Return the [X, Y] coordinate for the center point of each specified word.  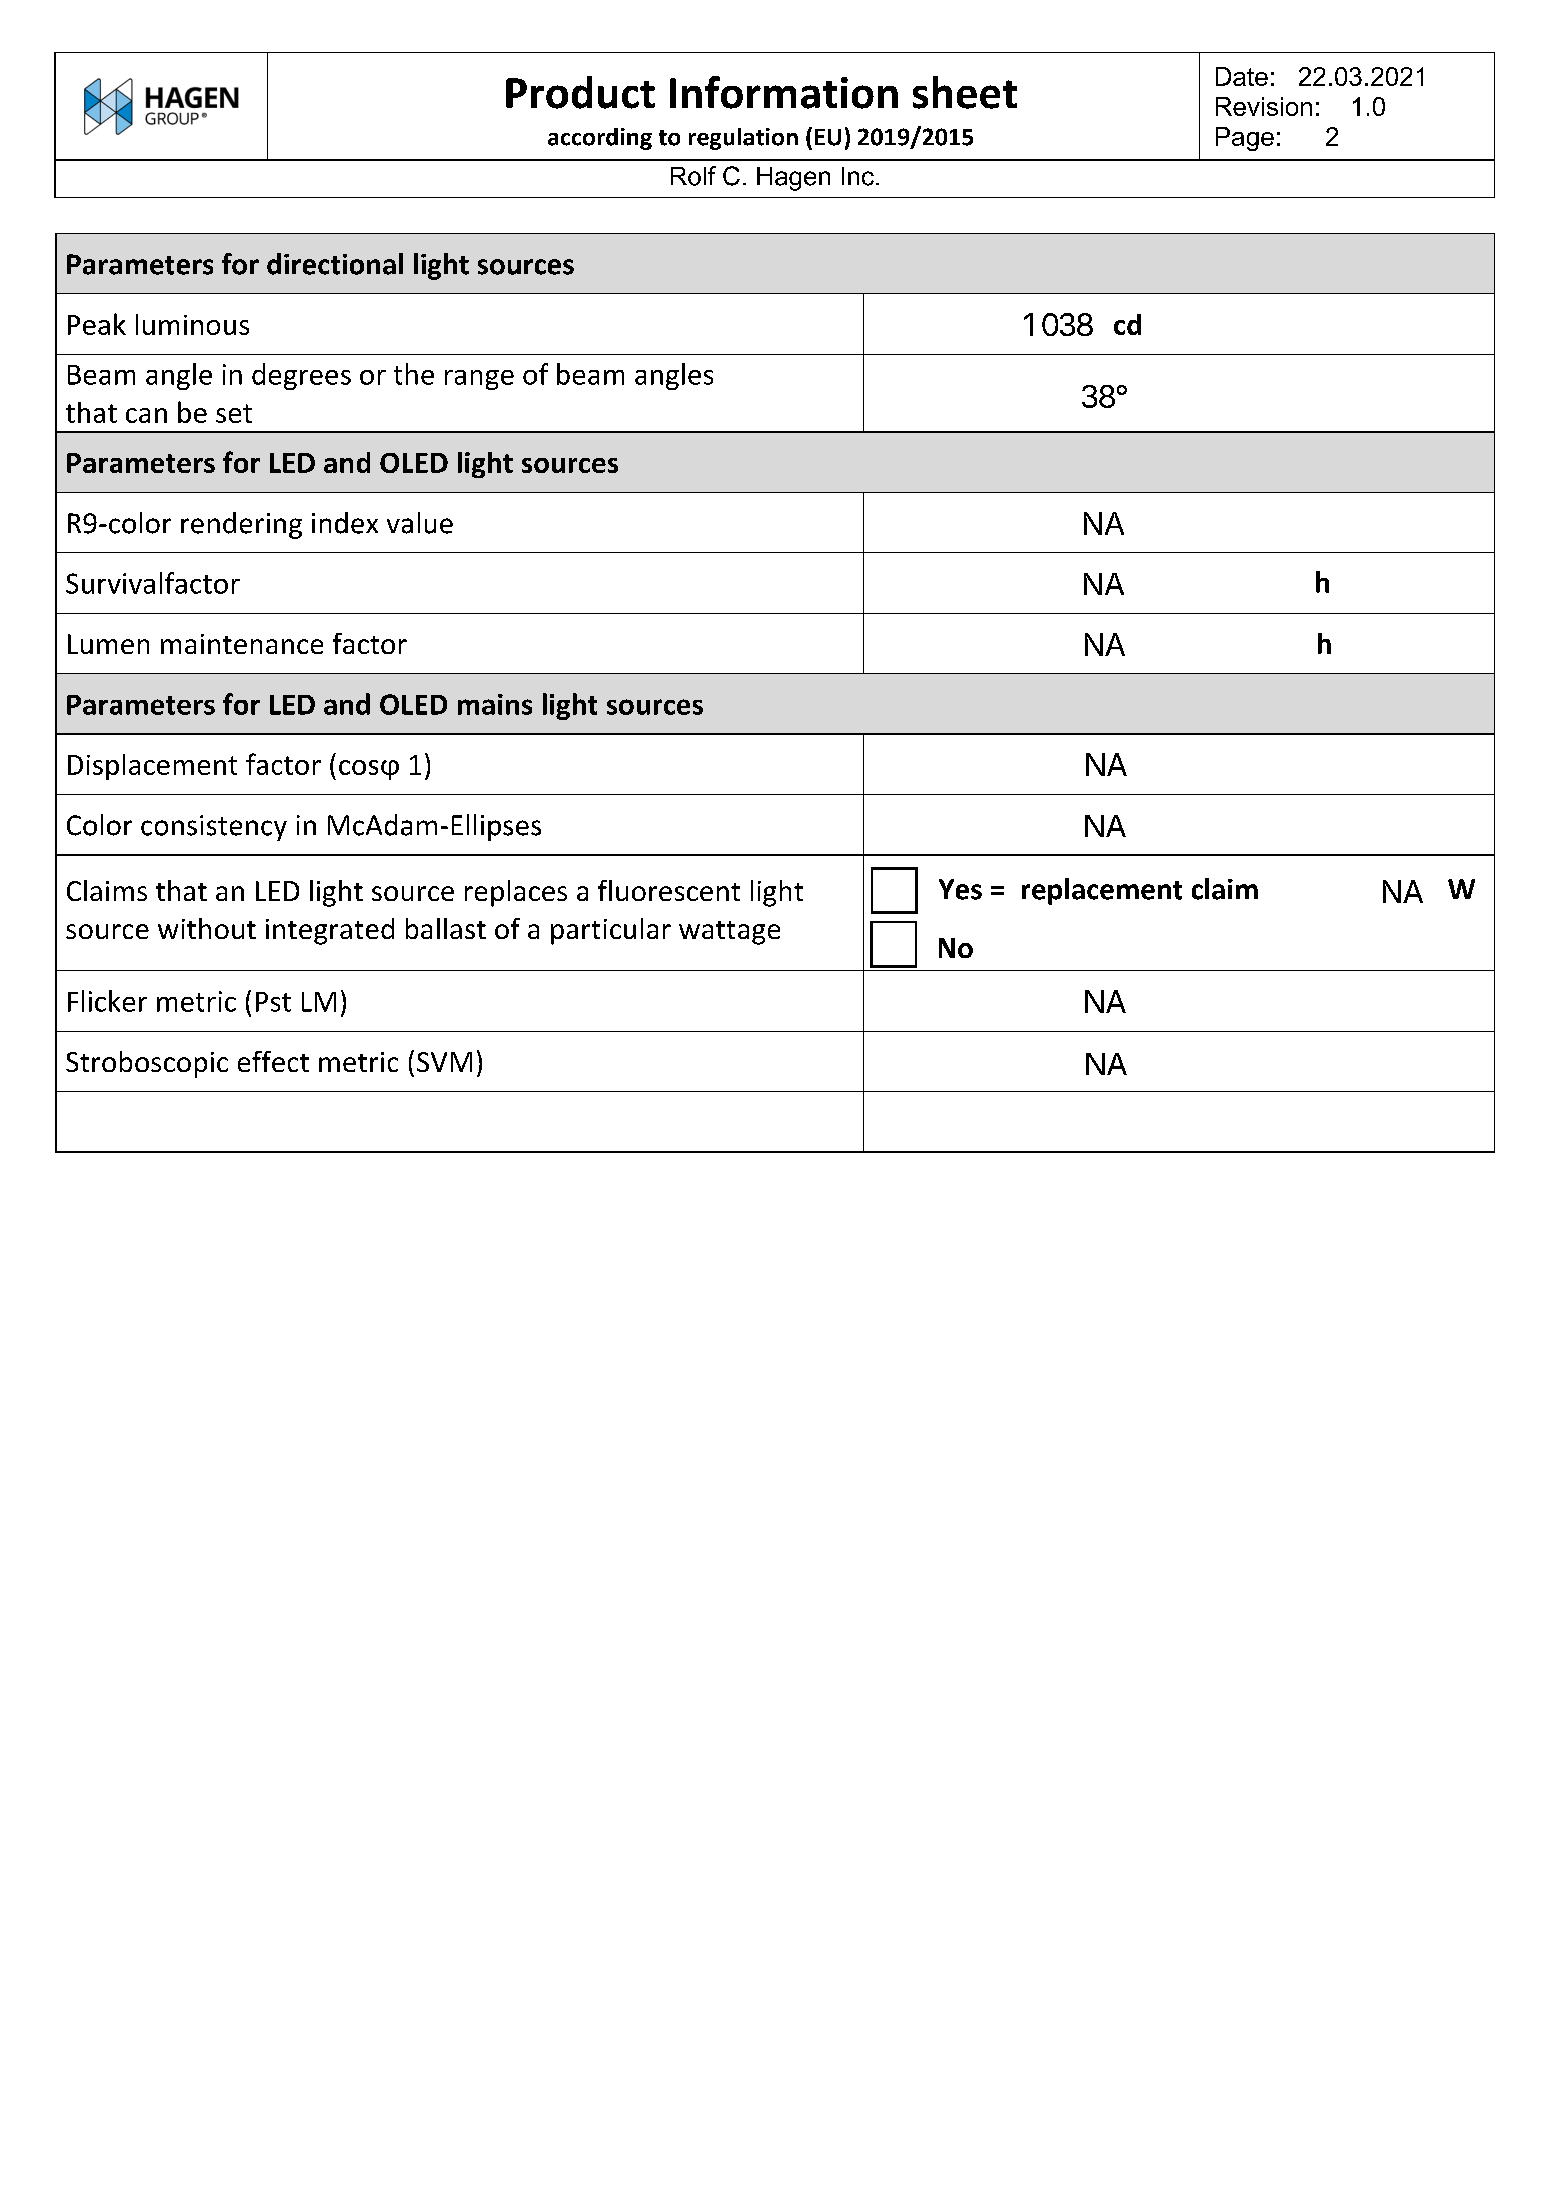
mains [495, 704]
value [420, 523]
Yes [960, 889]
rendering [241, 525]
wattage [729, 933]
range [479, 380]
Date [1242, 76]
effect [273, 1061]
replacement [1102, 891]
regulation [743, 139]
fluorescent [669, 890]
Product [580, 92]
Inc [858, 176]
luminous [192, 324]
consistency [214, 828]
